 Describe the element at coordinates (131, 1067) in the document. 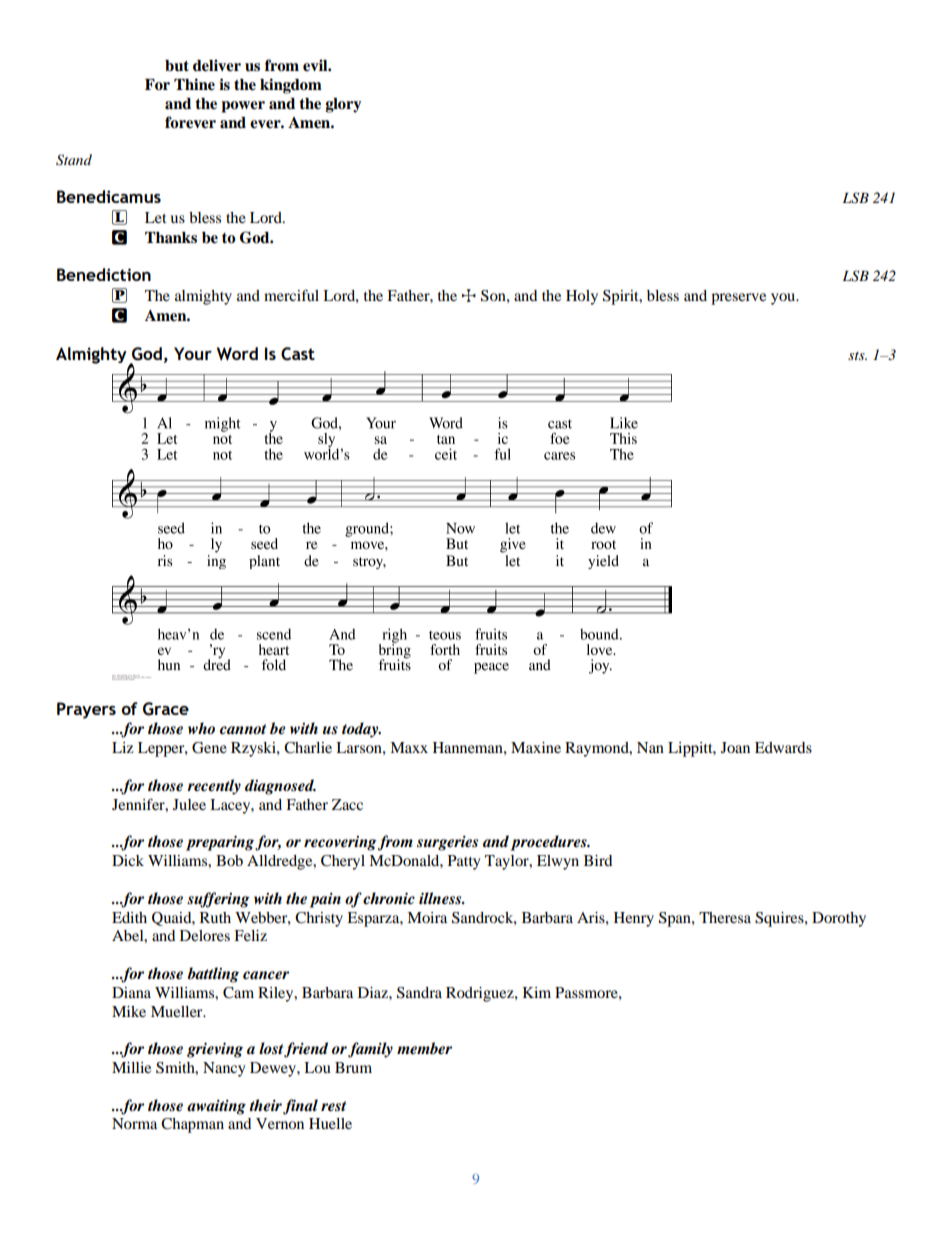

I see `Millie` at that location.
